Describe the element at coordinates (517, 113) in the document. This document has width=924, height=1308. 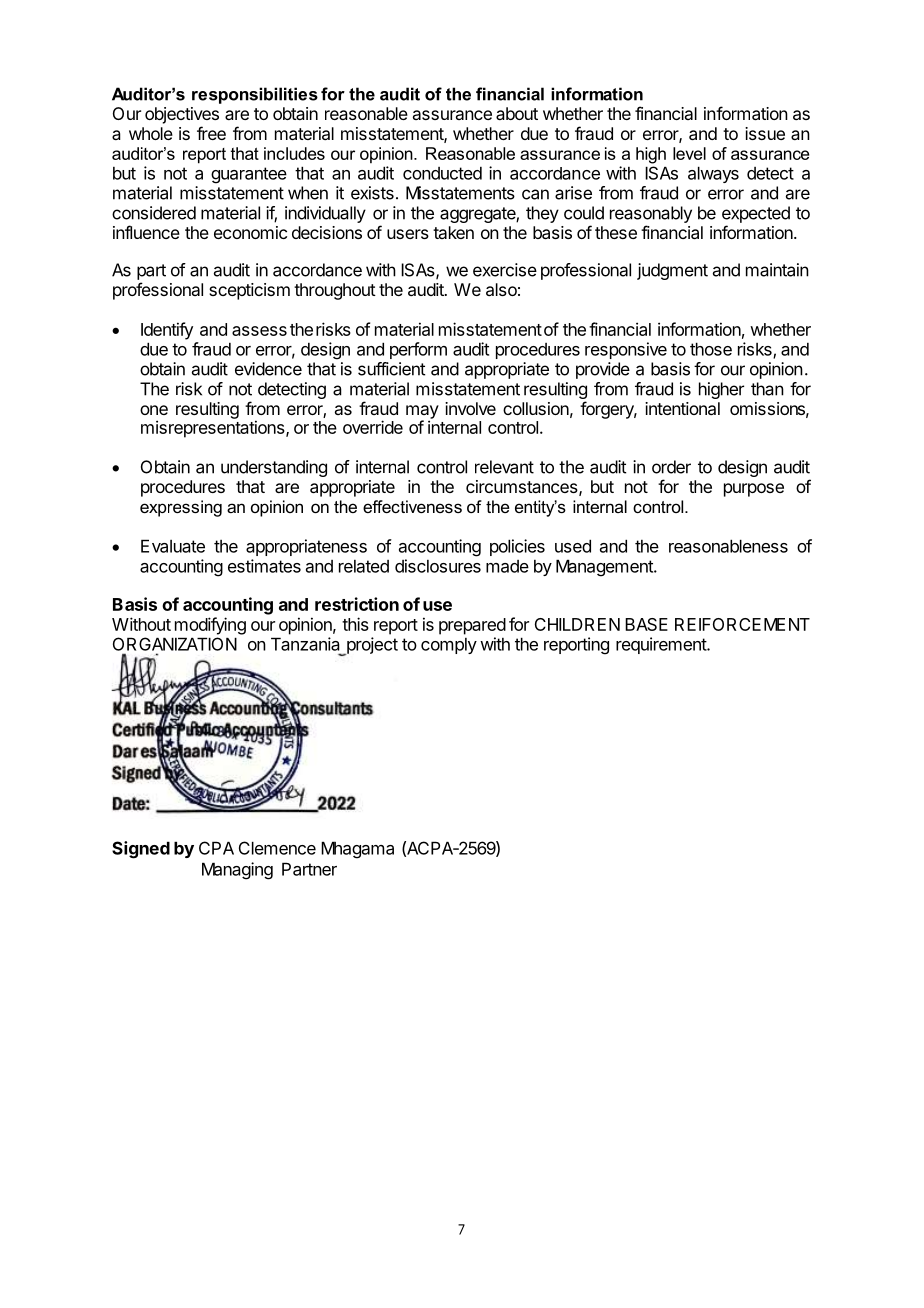
I see `about` at that location.
